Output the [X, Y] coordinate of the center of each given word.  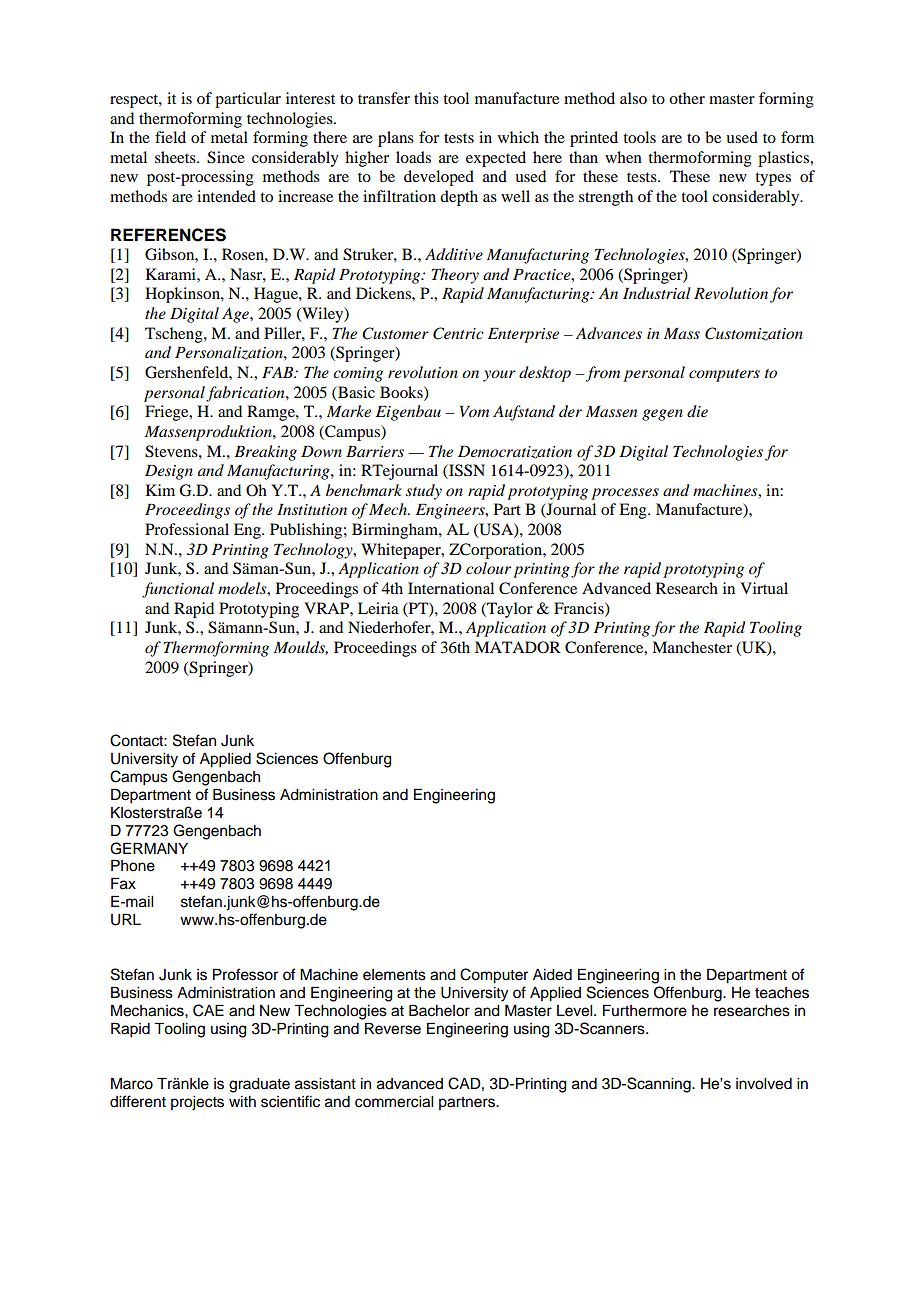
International [451, 588]
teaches [782, 993]
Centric [458, 333]
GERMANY [149, 848]
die [697, 411]
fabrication [246, 394]
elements [394, 975]
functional [178, 590]
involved [764, 1084]
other [687, 98]
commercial [394, 1102]
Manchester [692, 647]
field [170, 137]
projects [197, 1103]
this [426, 98]
